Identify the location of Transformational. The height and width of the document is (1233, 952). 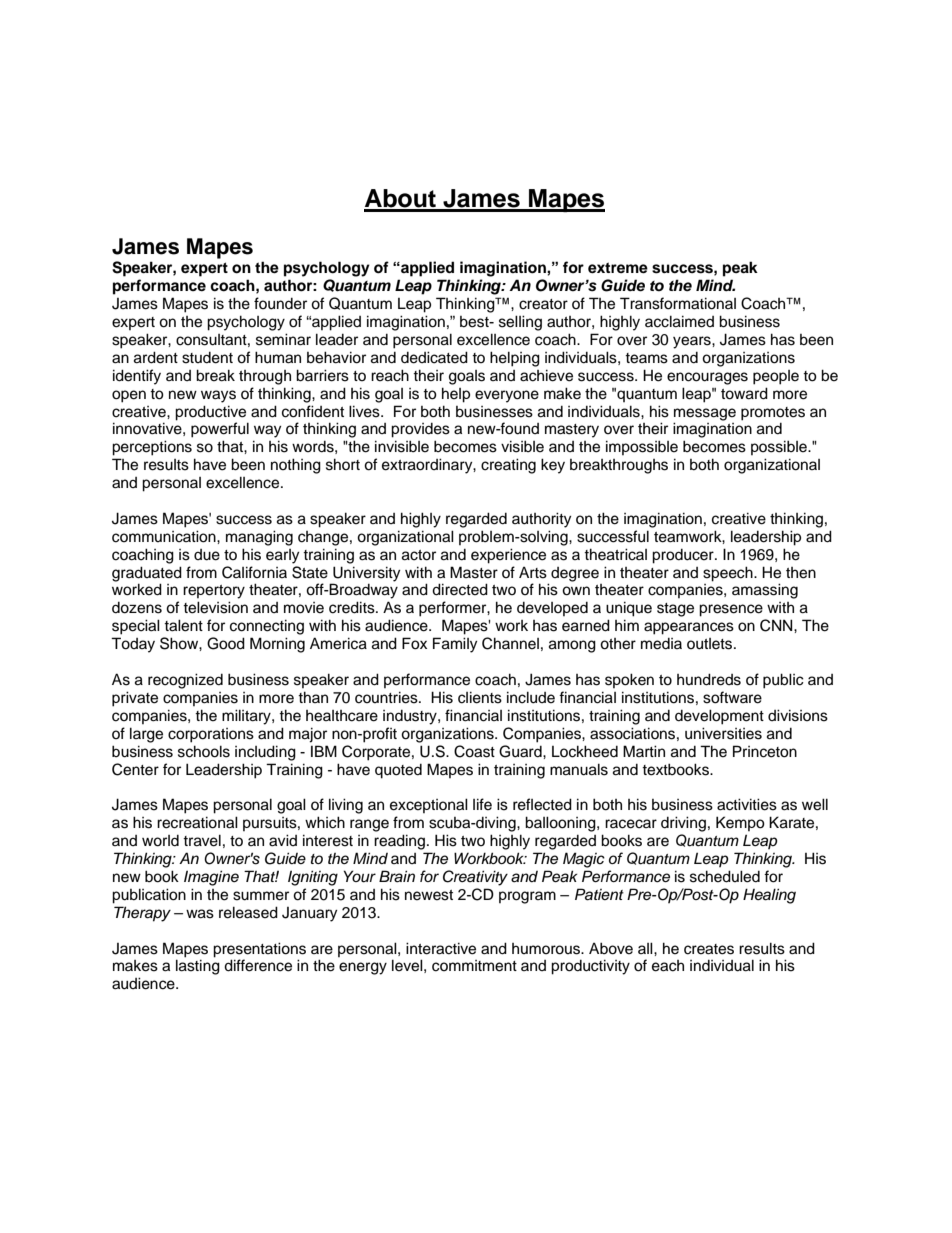
(678, 303).
